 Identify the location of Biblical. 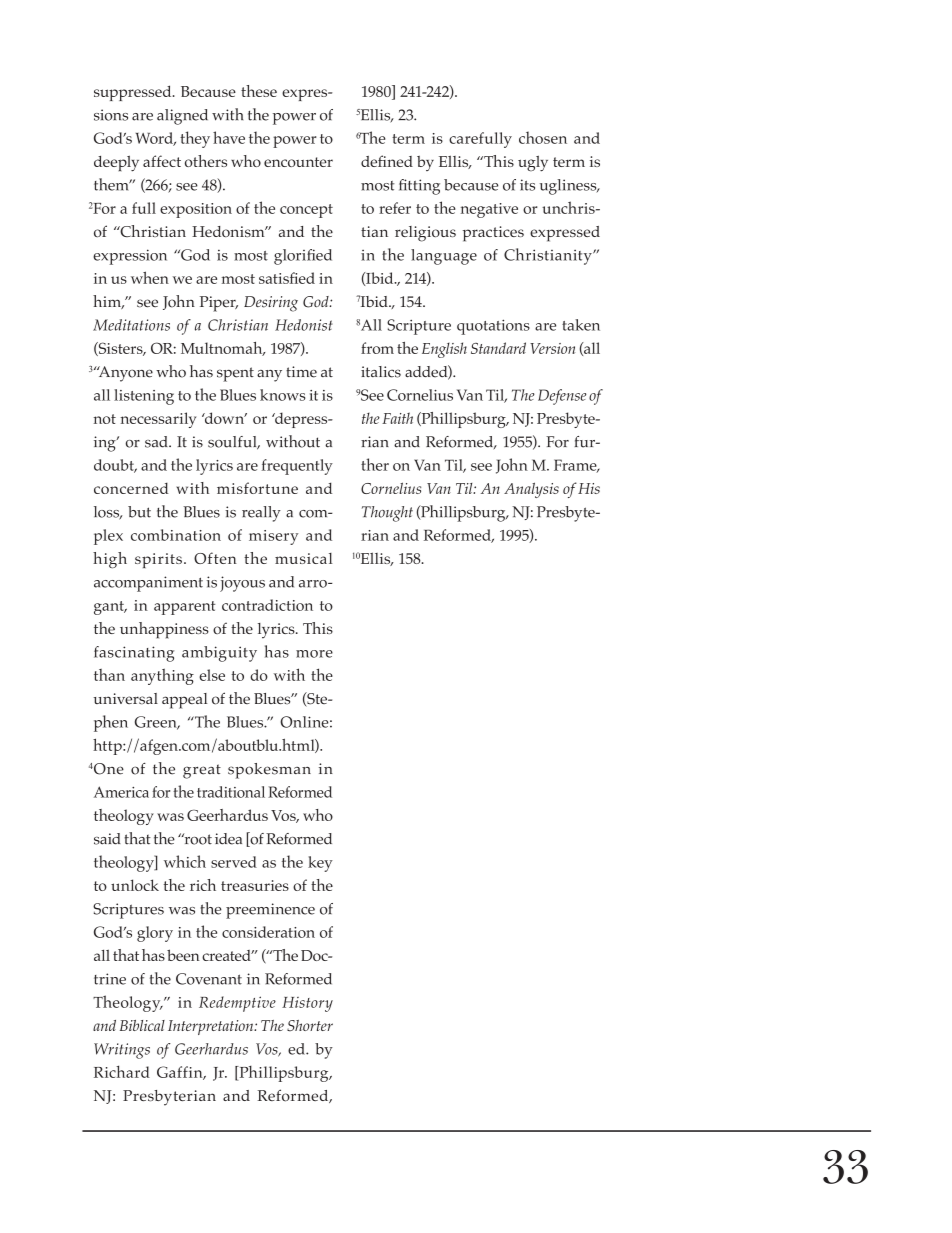
(142, 1025).
